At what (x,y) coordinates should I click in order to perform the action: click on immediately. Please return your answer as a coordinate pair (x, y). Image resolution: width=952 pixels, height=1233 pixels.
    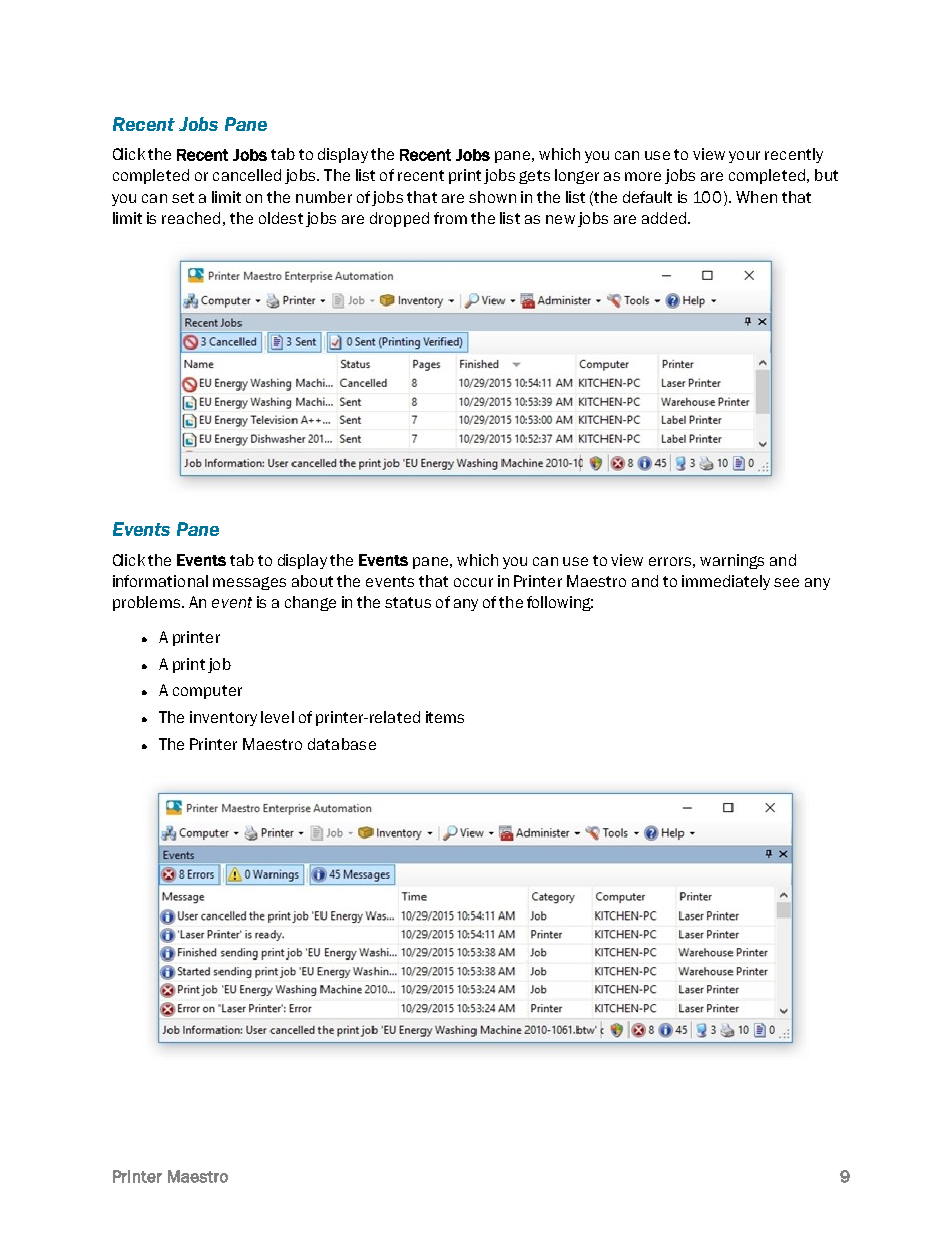
    Looking at the image, I should click on (726, 582).
